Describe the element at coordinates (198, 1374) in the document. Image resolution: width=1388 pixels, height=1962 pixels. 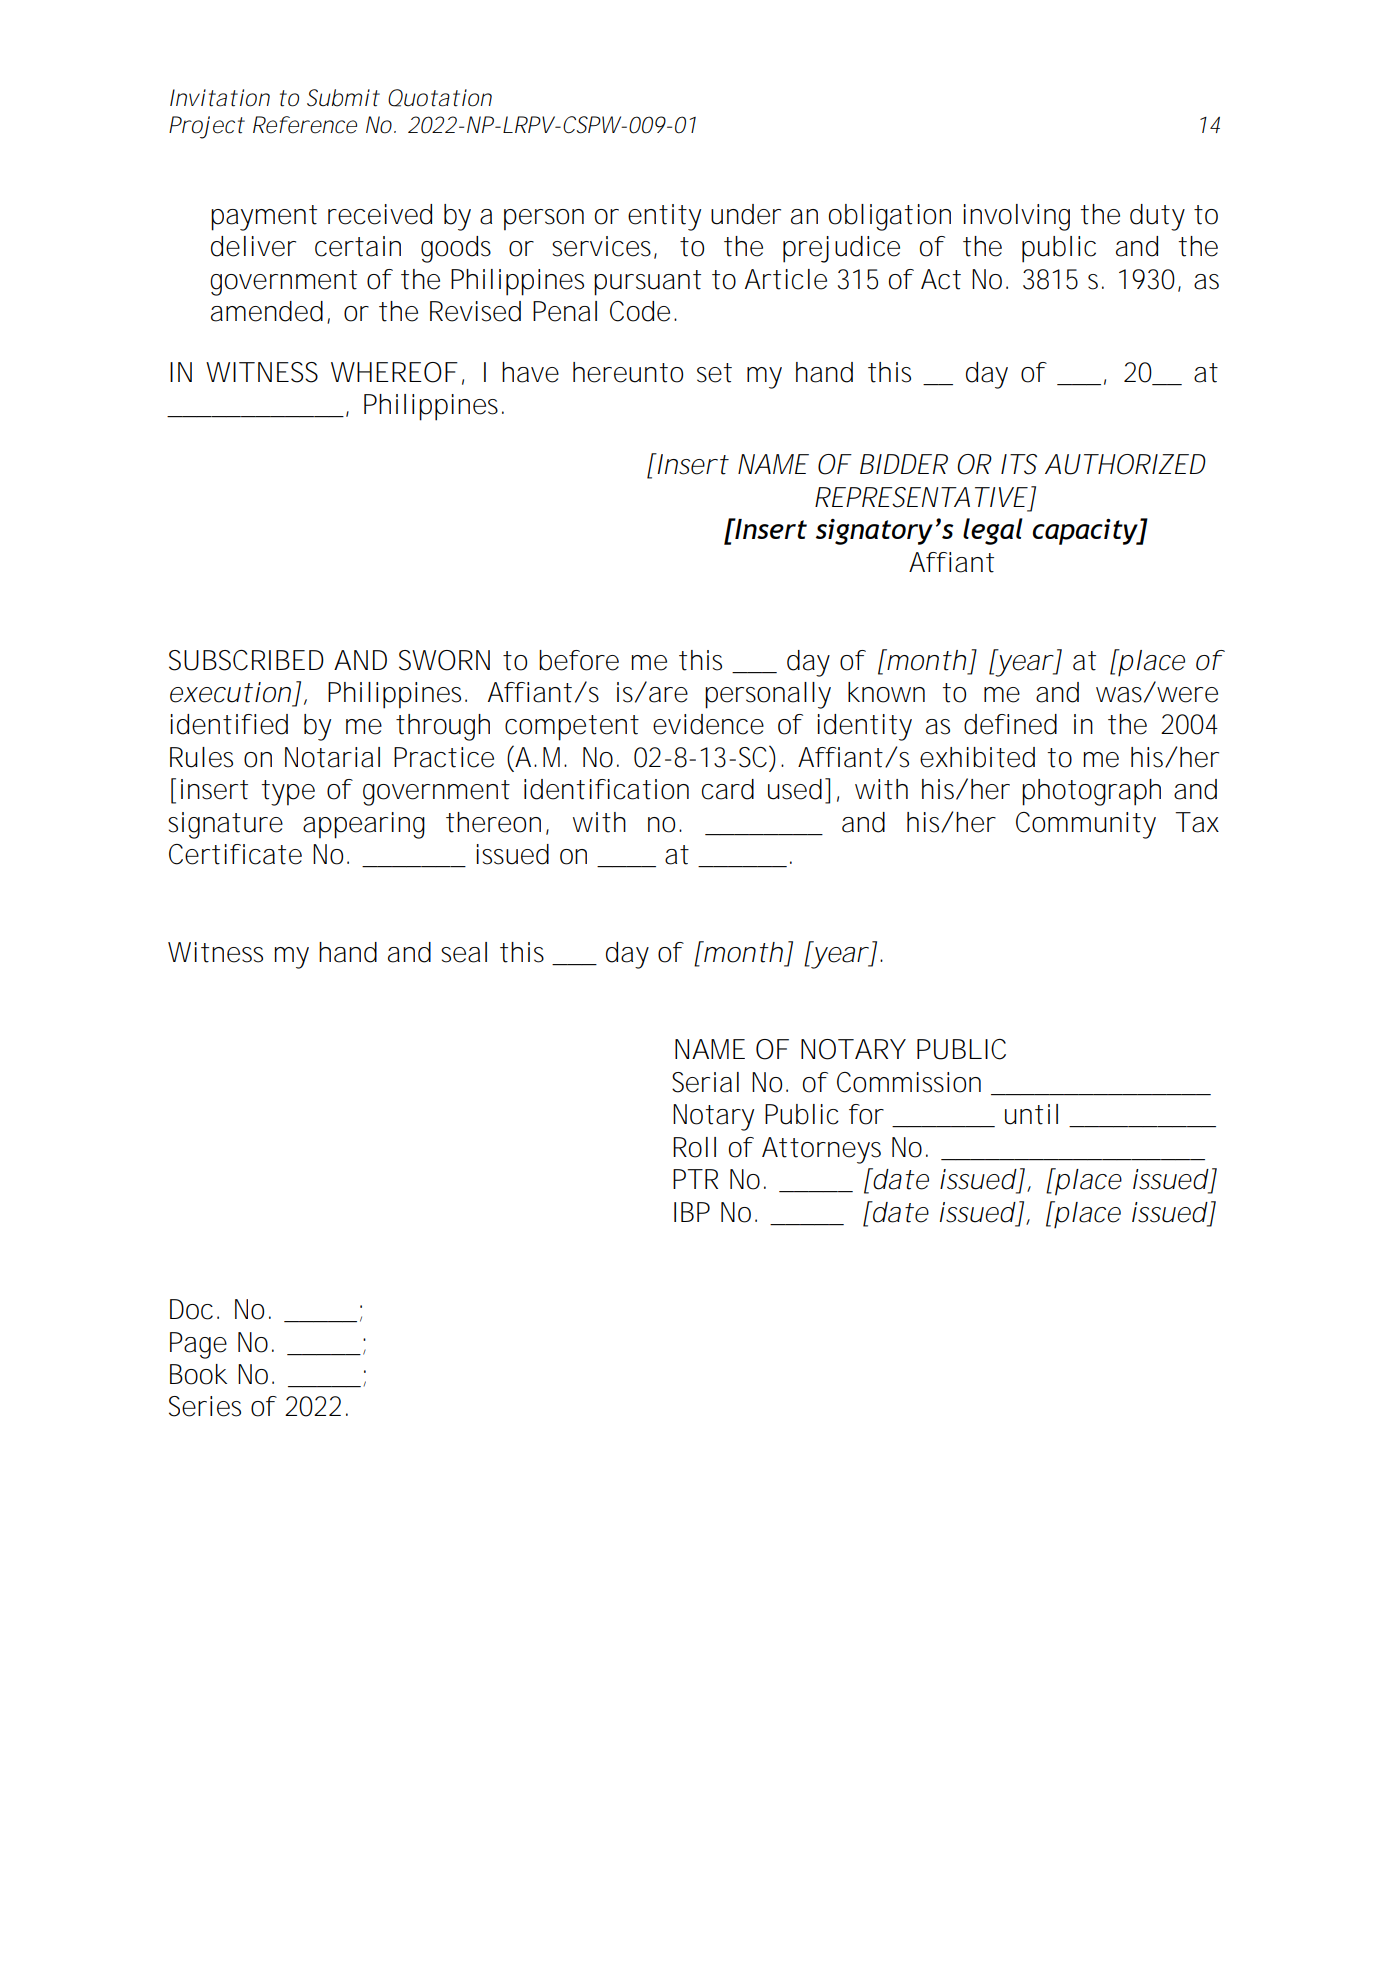
I see `Book` at that location.
